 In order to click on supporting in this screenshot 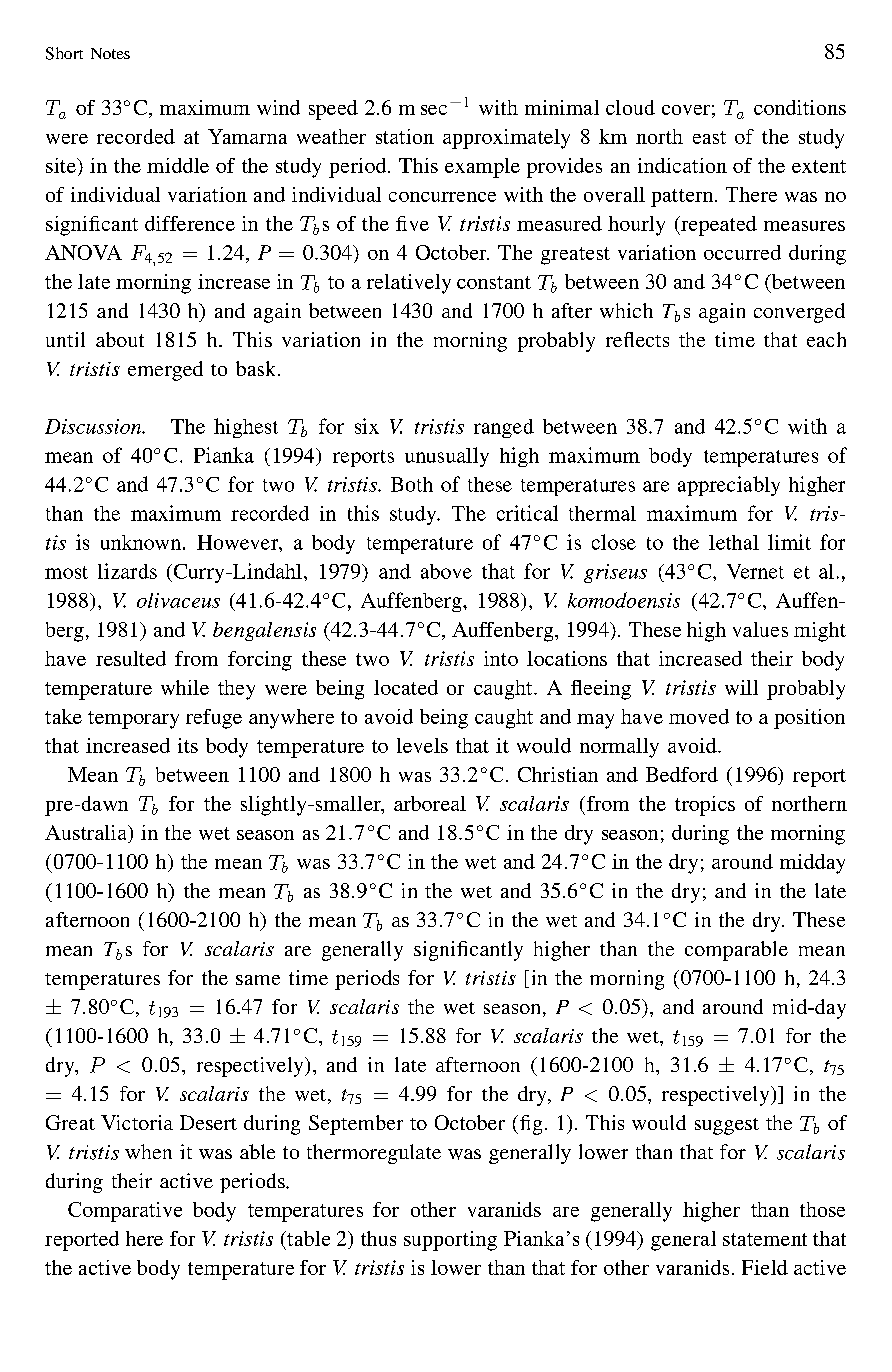, I will do `click(450, 1241)`.
